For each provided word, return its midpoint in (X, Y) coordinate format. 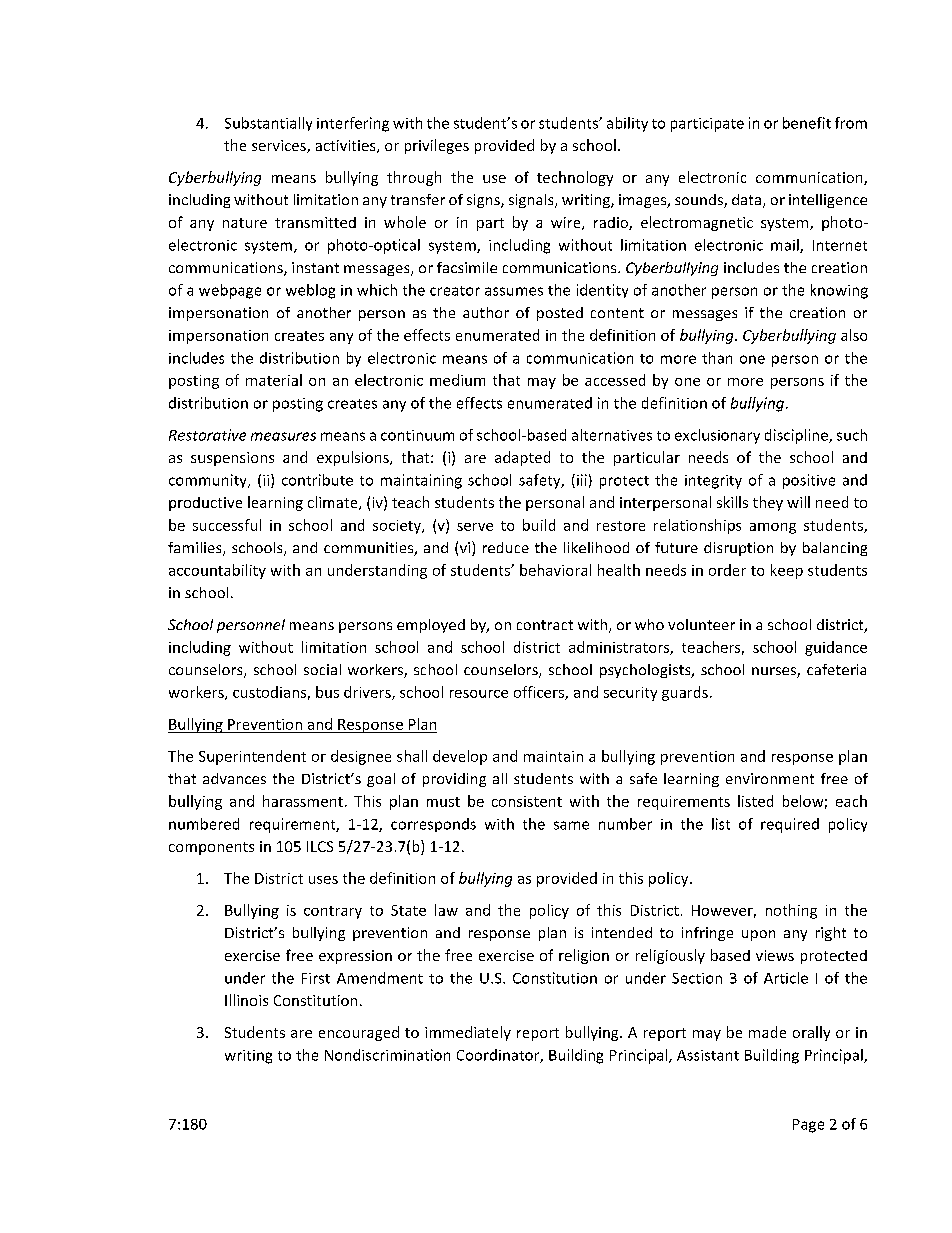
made (767, 1032)
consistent (527, 801)
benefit (807, 123)
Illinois (246, 1000)
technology (575, 178)
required (790, 825)
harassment (304, 801)
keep (787, 571)
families (196, 549)
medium (457, 380)
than (717, 358)
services (280, 146)
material (274, 380)
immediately (468, 1033)
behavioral (555, 570)
